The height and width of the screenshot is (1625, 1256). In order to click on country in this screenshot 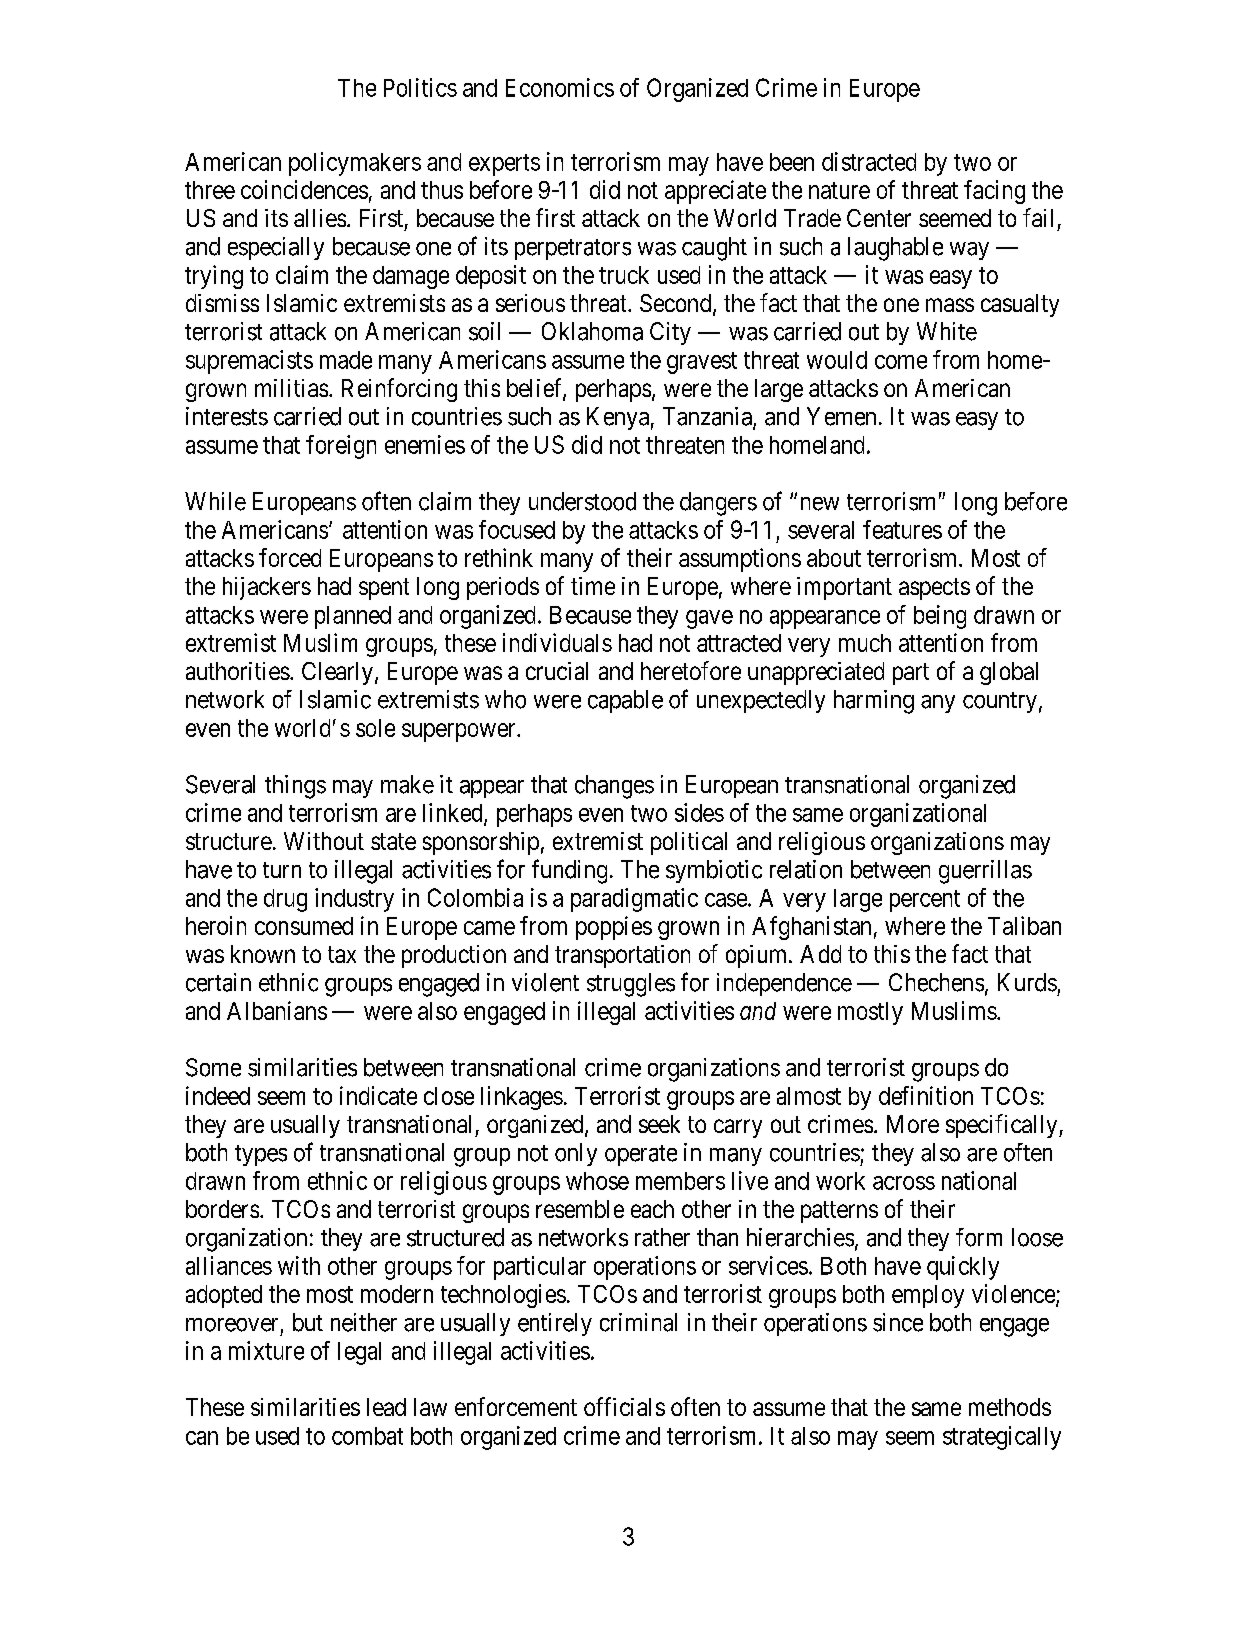, I will do `click(1000, 702)`.
